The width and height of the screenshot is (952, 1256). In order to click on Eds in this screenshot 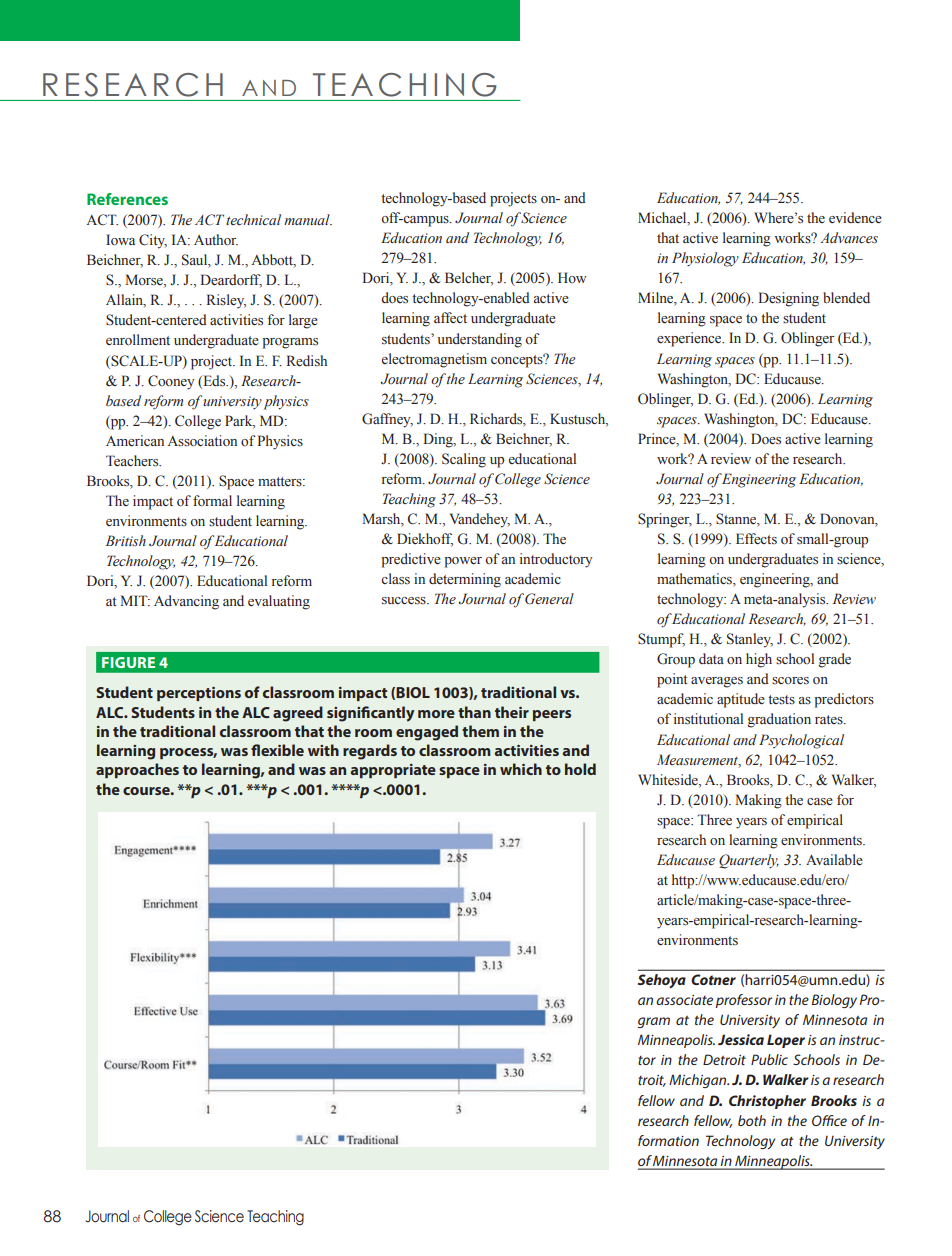, I will do `click(214, 381)`.
